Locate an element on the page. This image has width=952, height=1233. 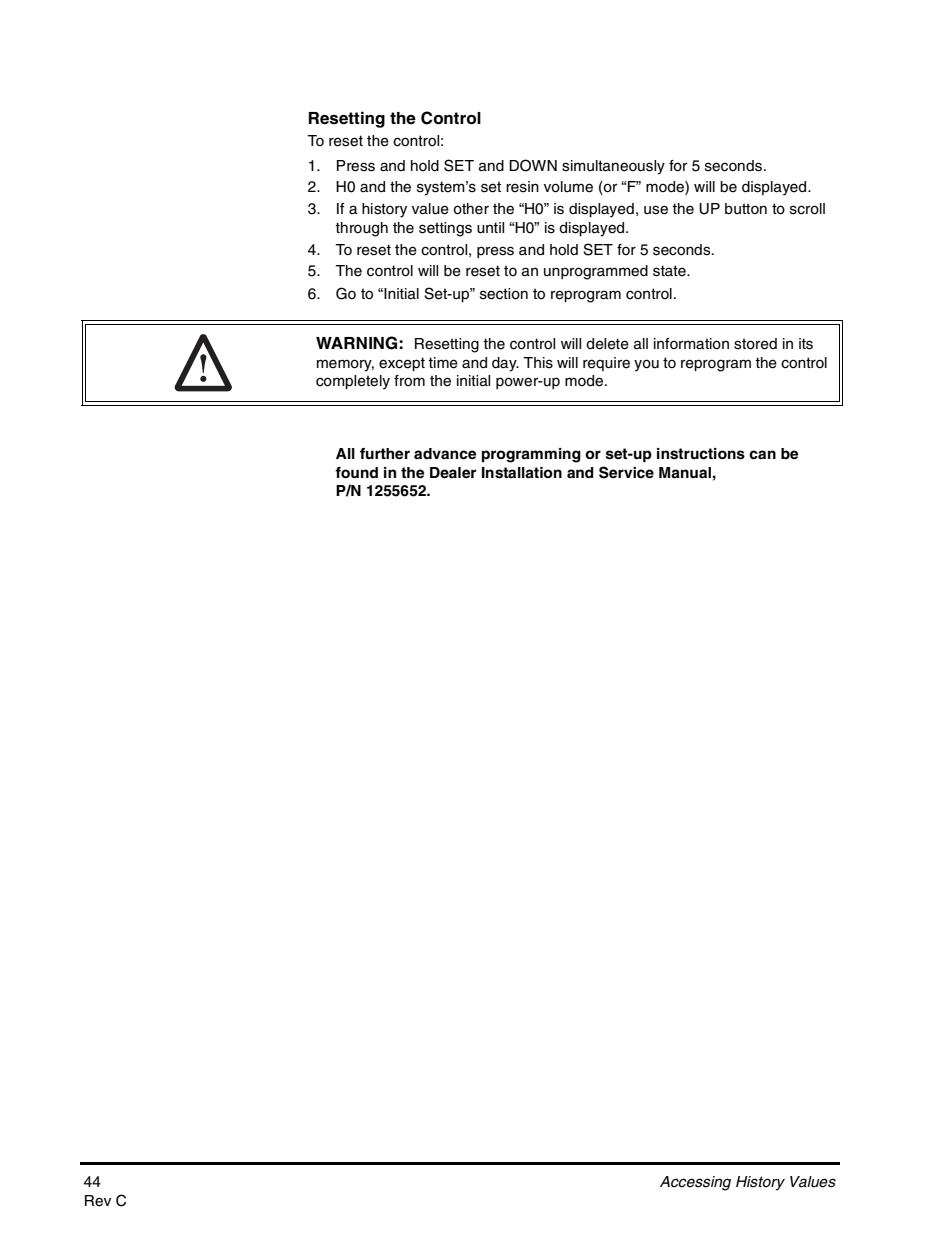
Rev is located at coordinates (98, 1201).
